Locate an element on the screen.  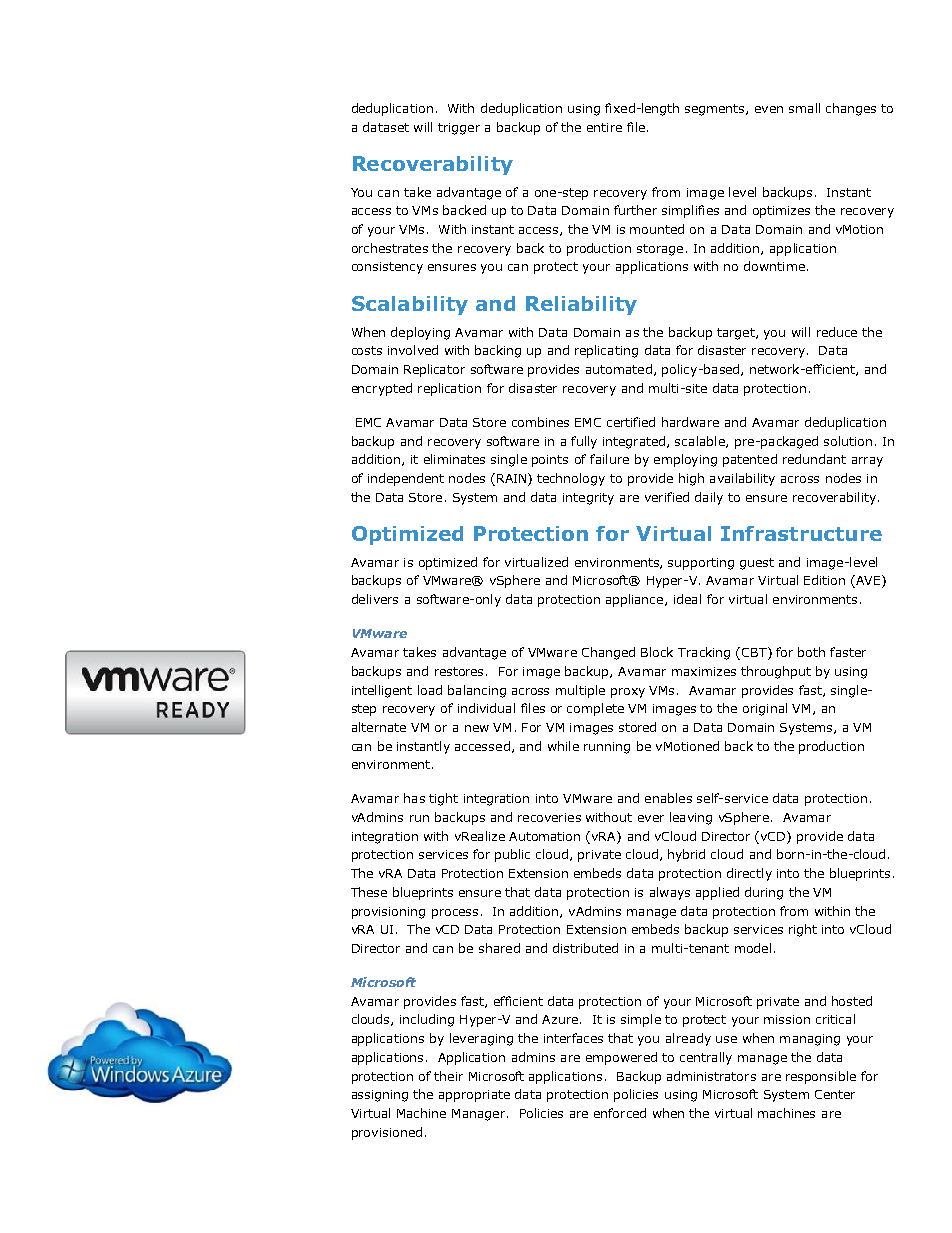
delivers is located at coordinates (375, 599).
